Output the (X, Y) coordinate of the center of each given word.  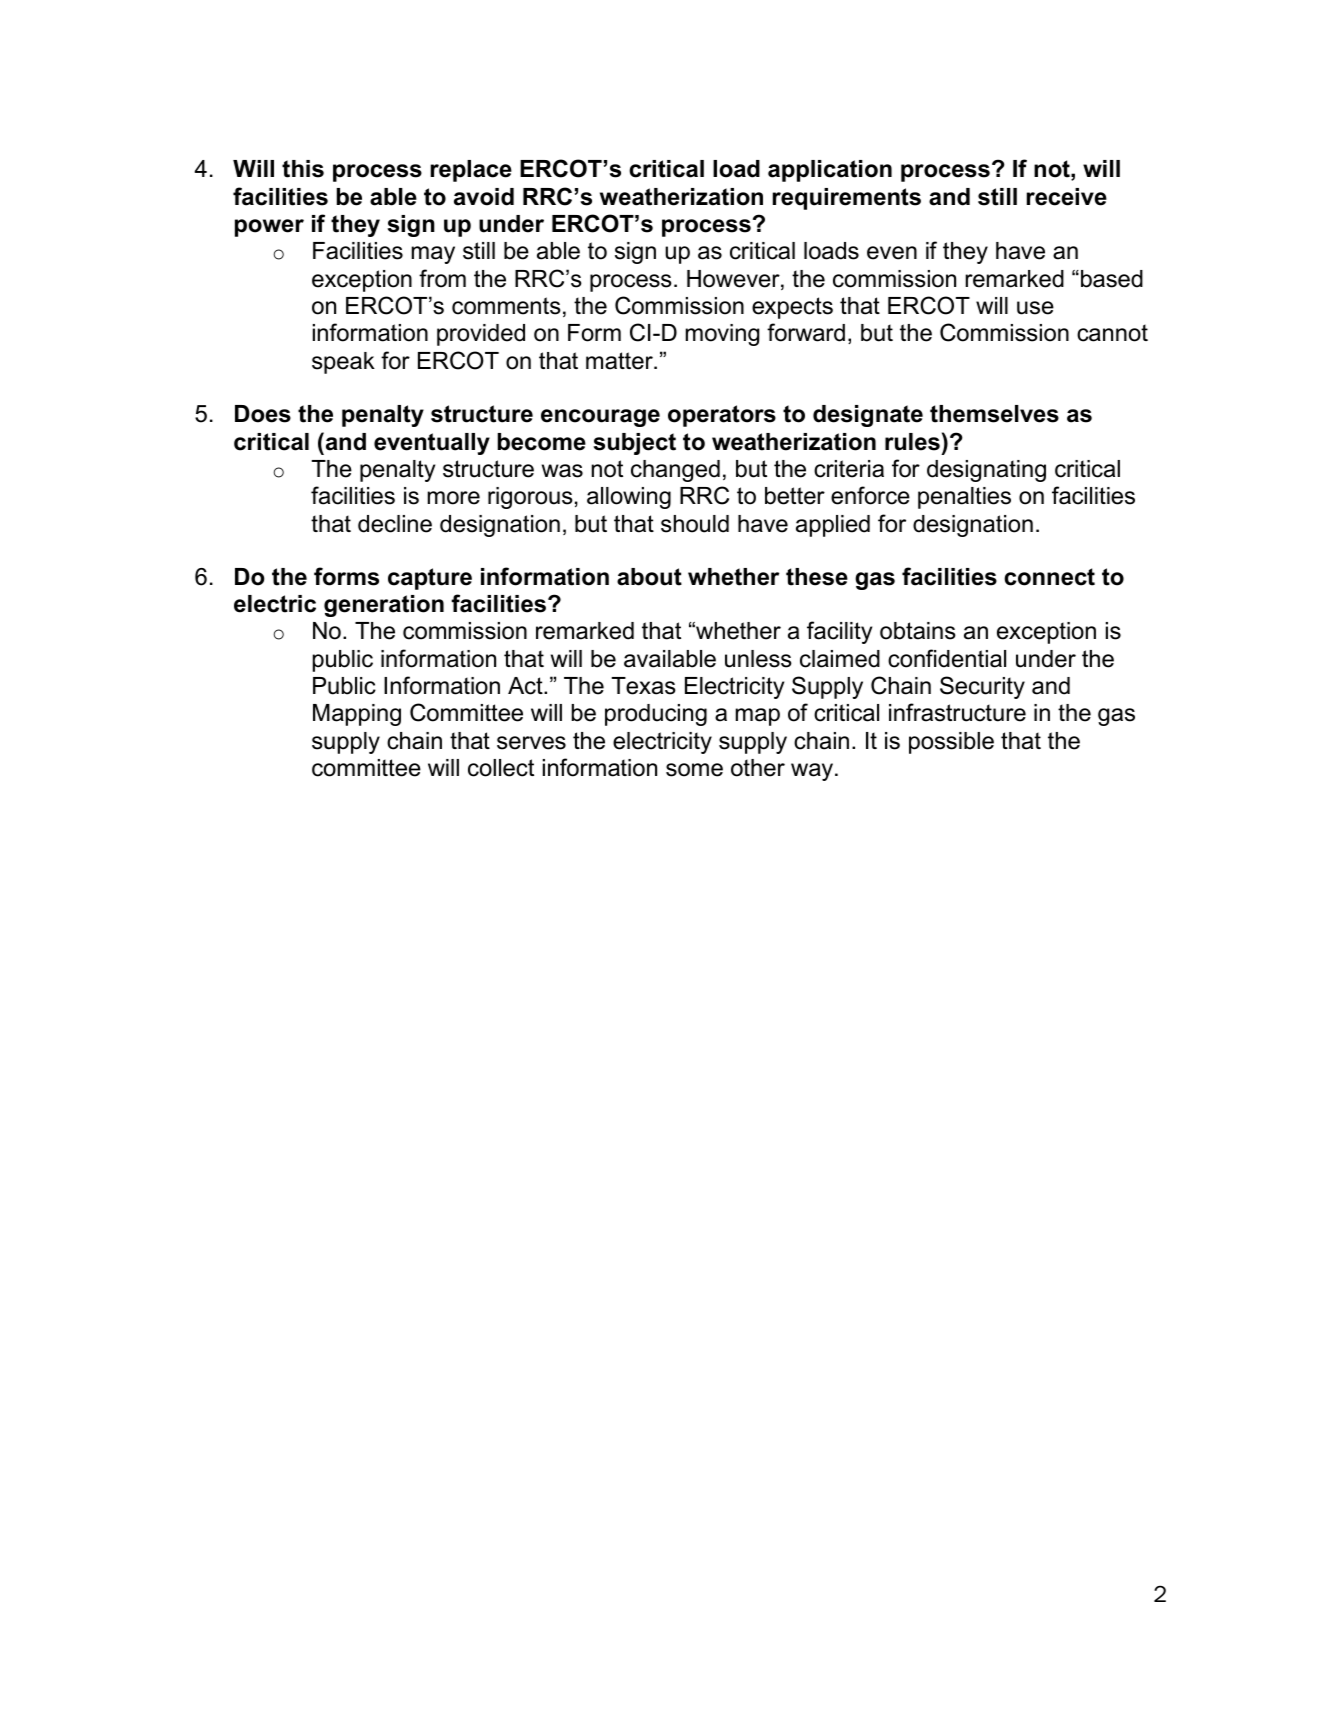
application (830, 171)
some (694, 770)
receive (1067, 197)
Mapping (357, 715)
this (303, 169)
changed (675, 471)
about (649, 577)
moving (722, 335)
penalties (964, 498)
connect (1049, 577)
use (1035, 308)
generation (384, 606)
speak (343, 363)
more (454, 498)
